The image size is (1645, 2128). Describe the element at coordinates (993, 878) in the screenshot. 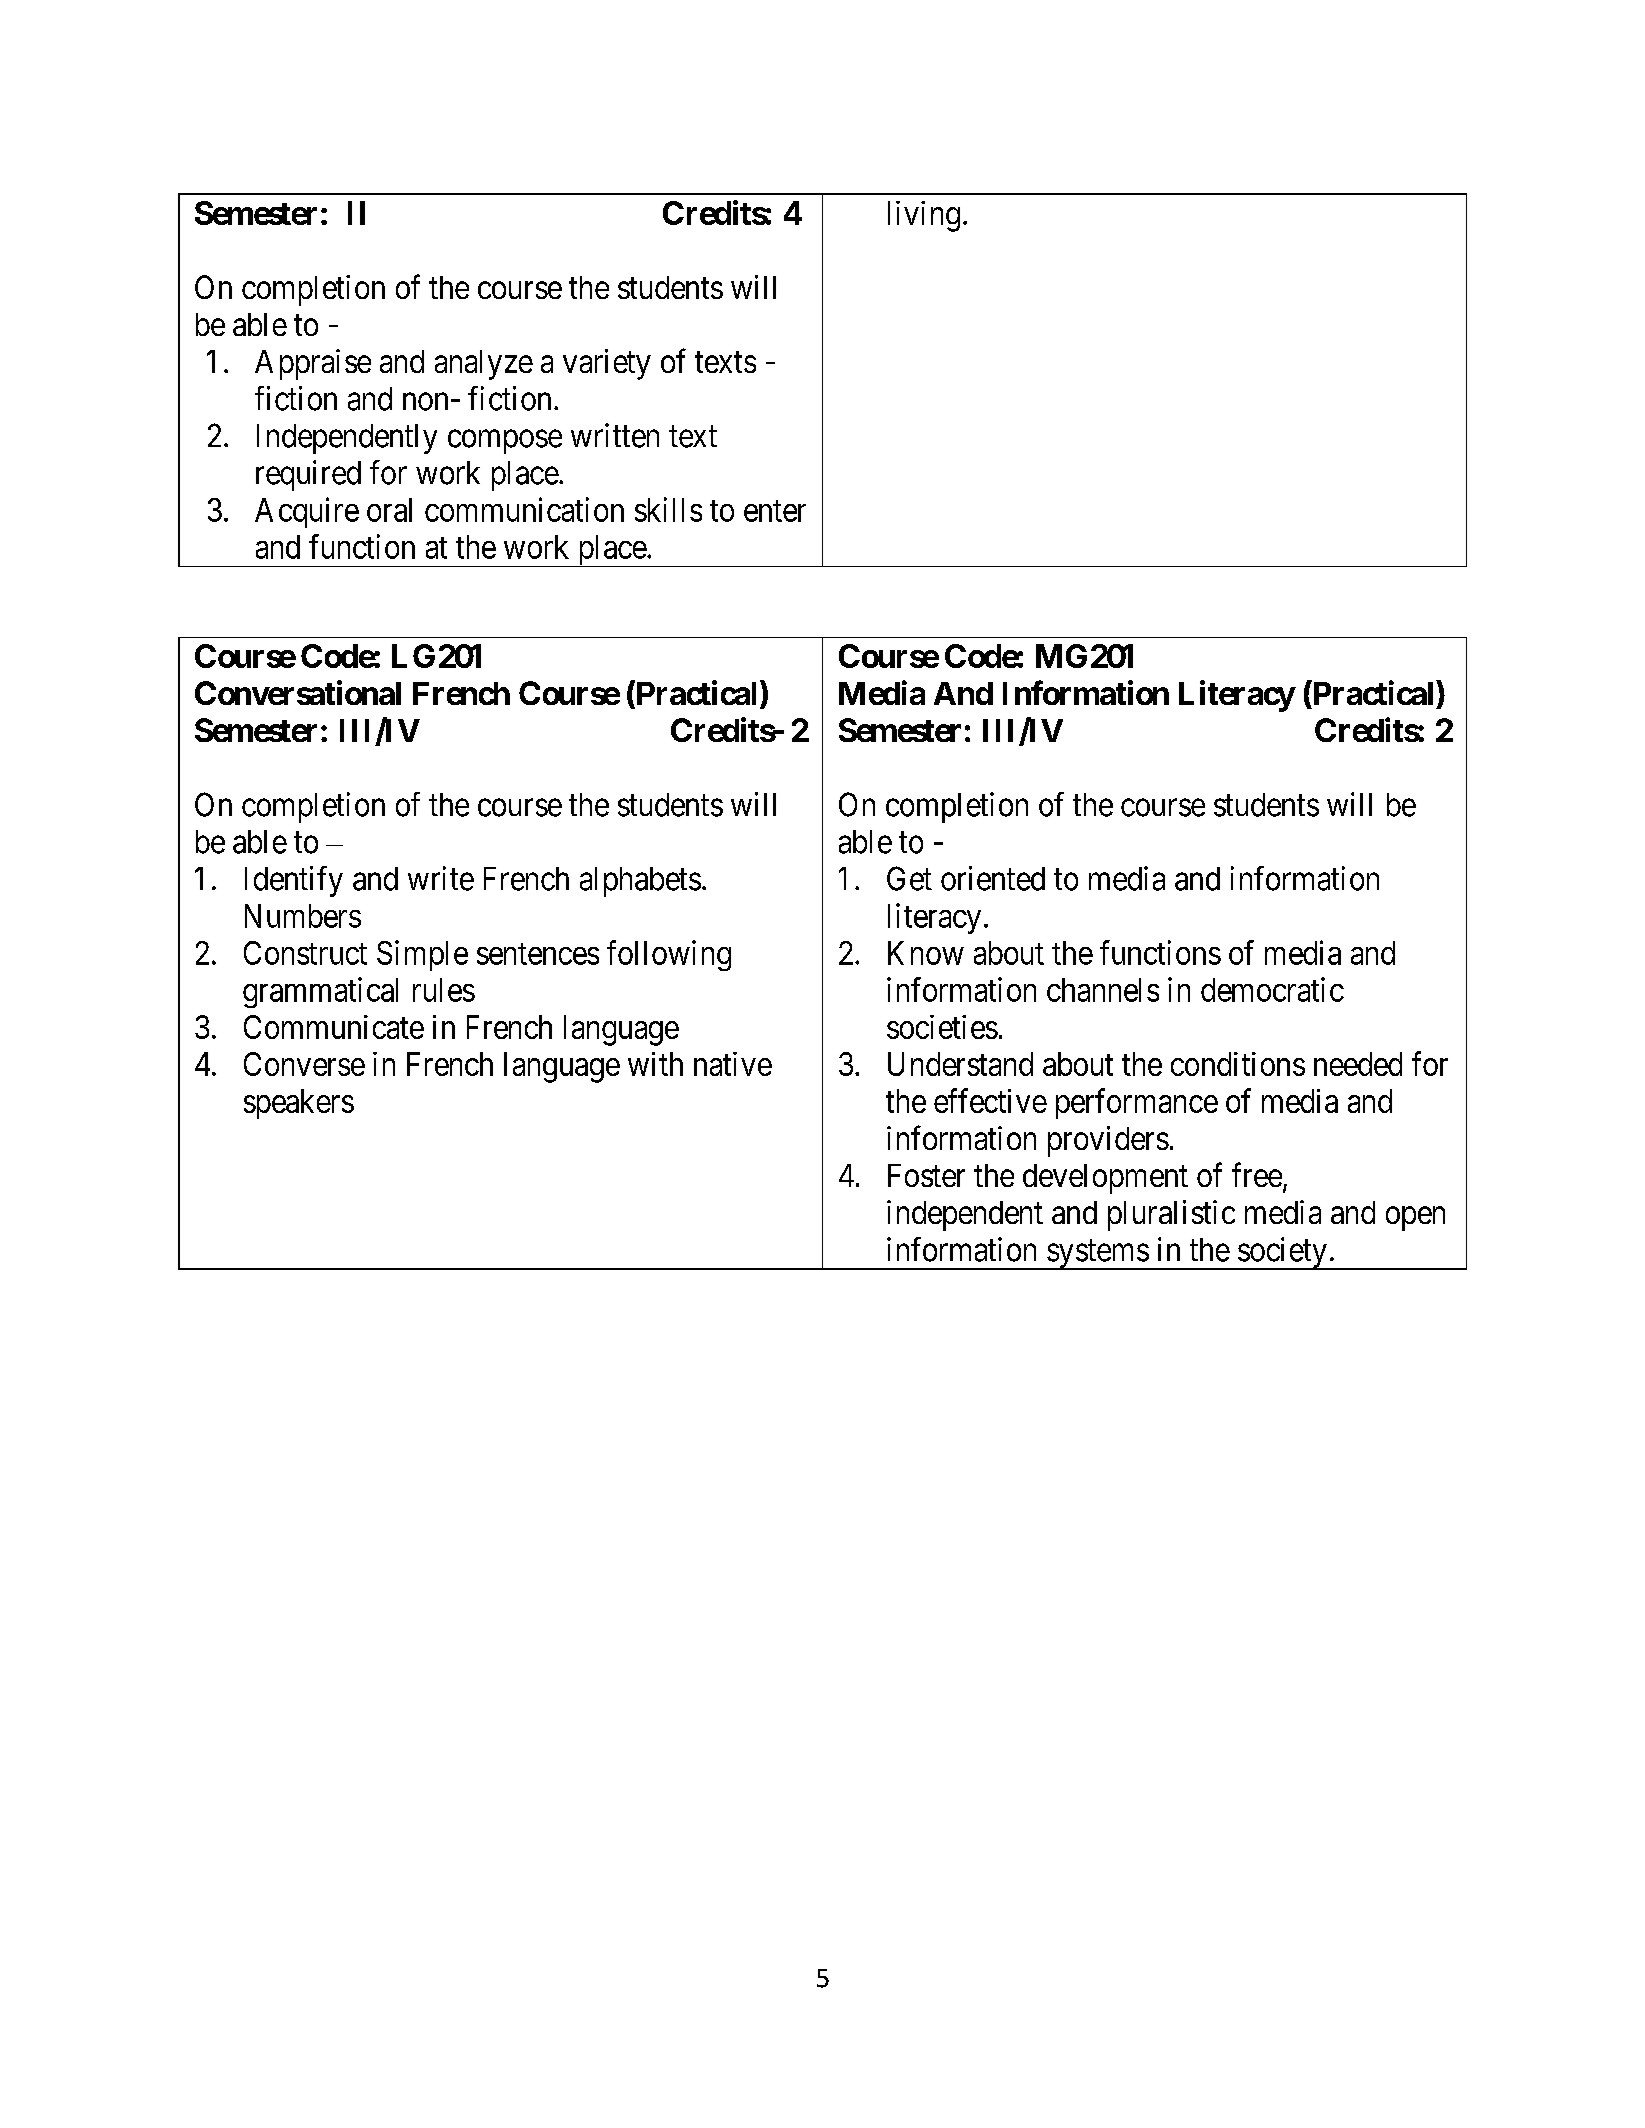

I see `oriented` at that location.
